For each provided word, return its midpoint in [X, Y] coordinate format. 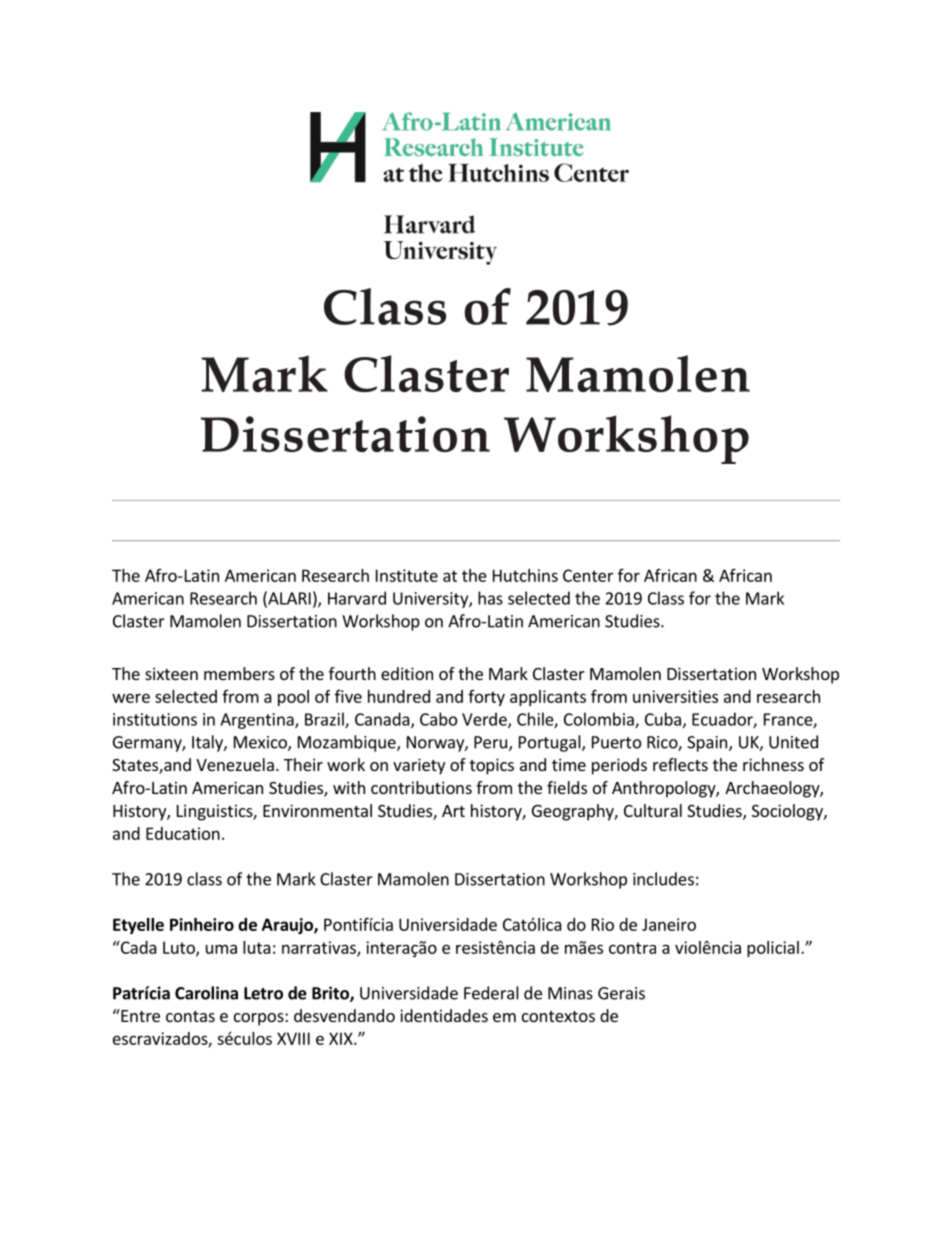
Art [453, 811]
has [490, 598]
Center [588, 575]
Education [183, 833]
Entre [139, 1015]
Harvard [357, 598]
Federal [491, 993]
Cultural [653, 810]
